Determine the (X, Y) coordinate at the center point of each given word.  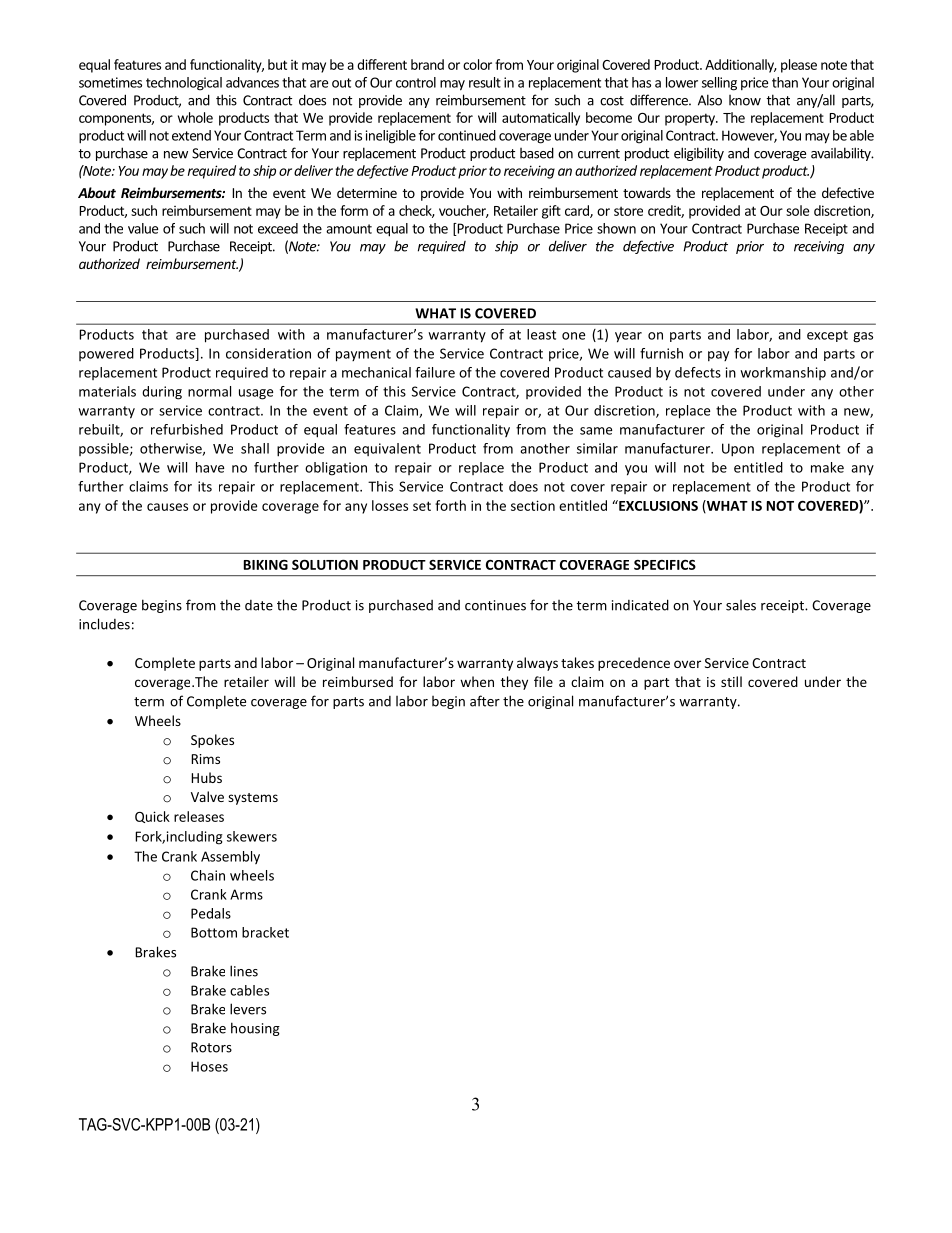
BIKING (266, 565)
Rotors (211, 1047)
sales (741, 605)
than (785, 82)
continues (495, 605)
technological (184, 84)
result (485, 82)
